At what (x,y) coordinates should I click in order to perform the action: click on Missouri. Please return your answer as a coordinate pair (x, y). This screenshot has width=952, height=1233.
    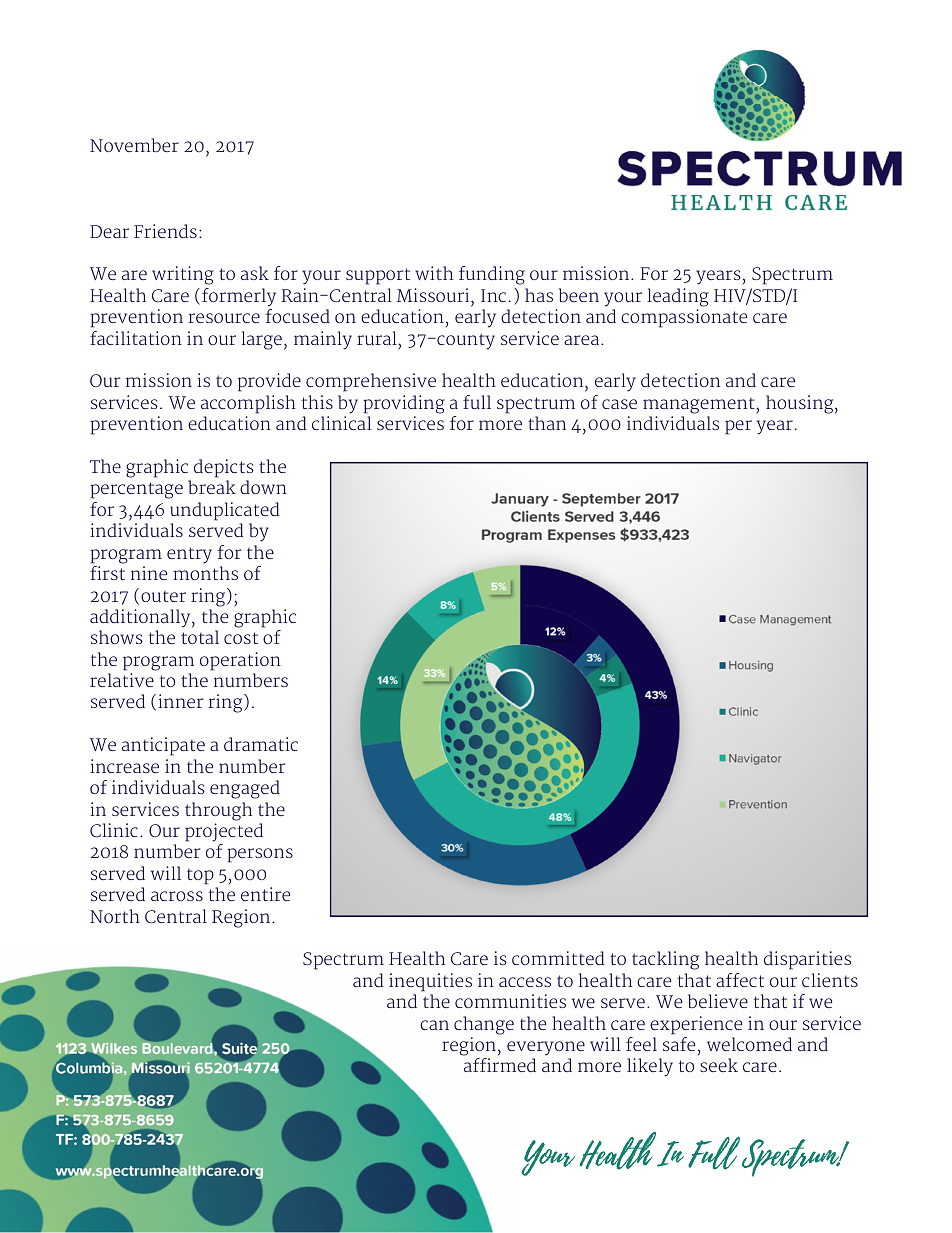
    Looking at the image, I should click on (434, 295).
